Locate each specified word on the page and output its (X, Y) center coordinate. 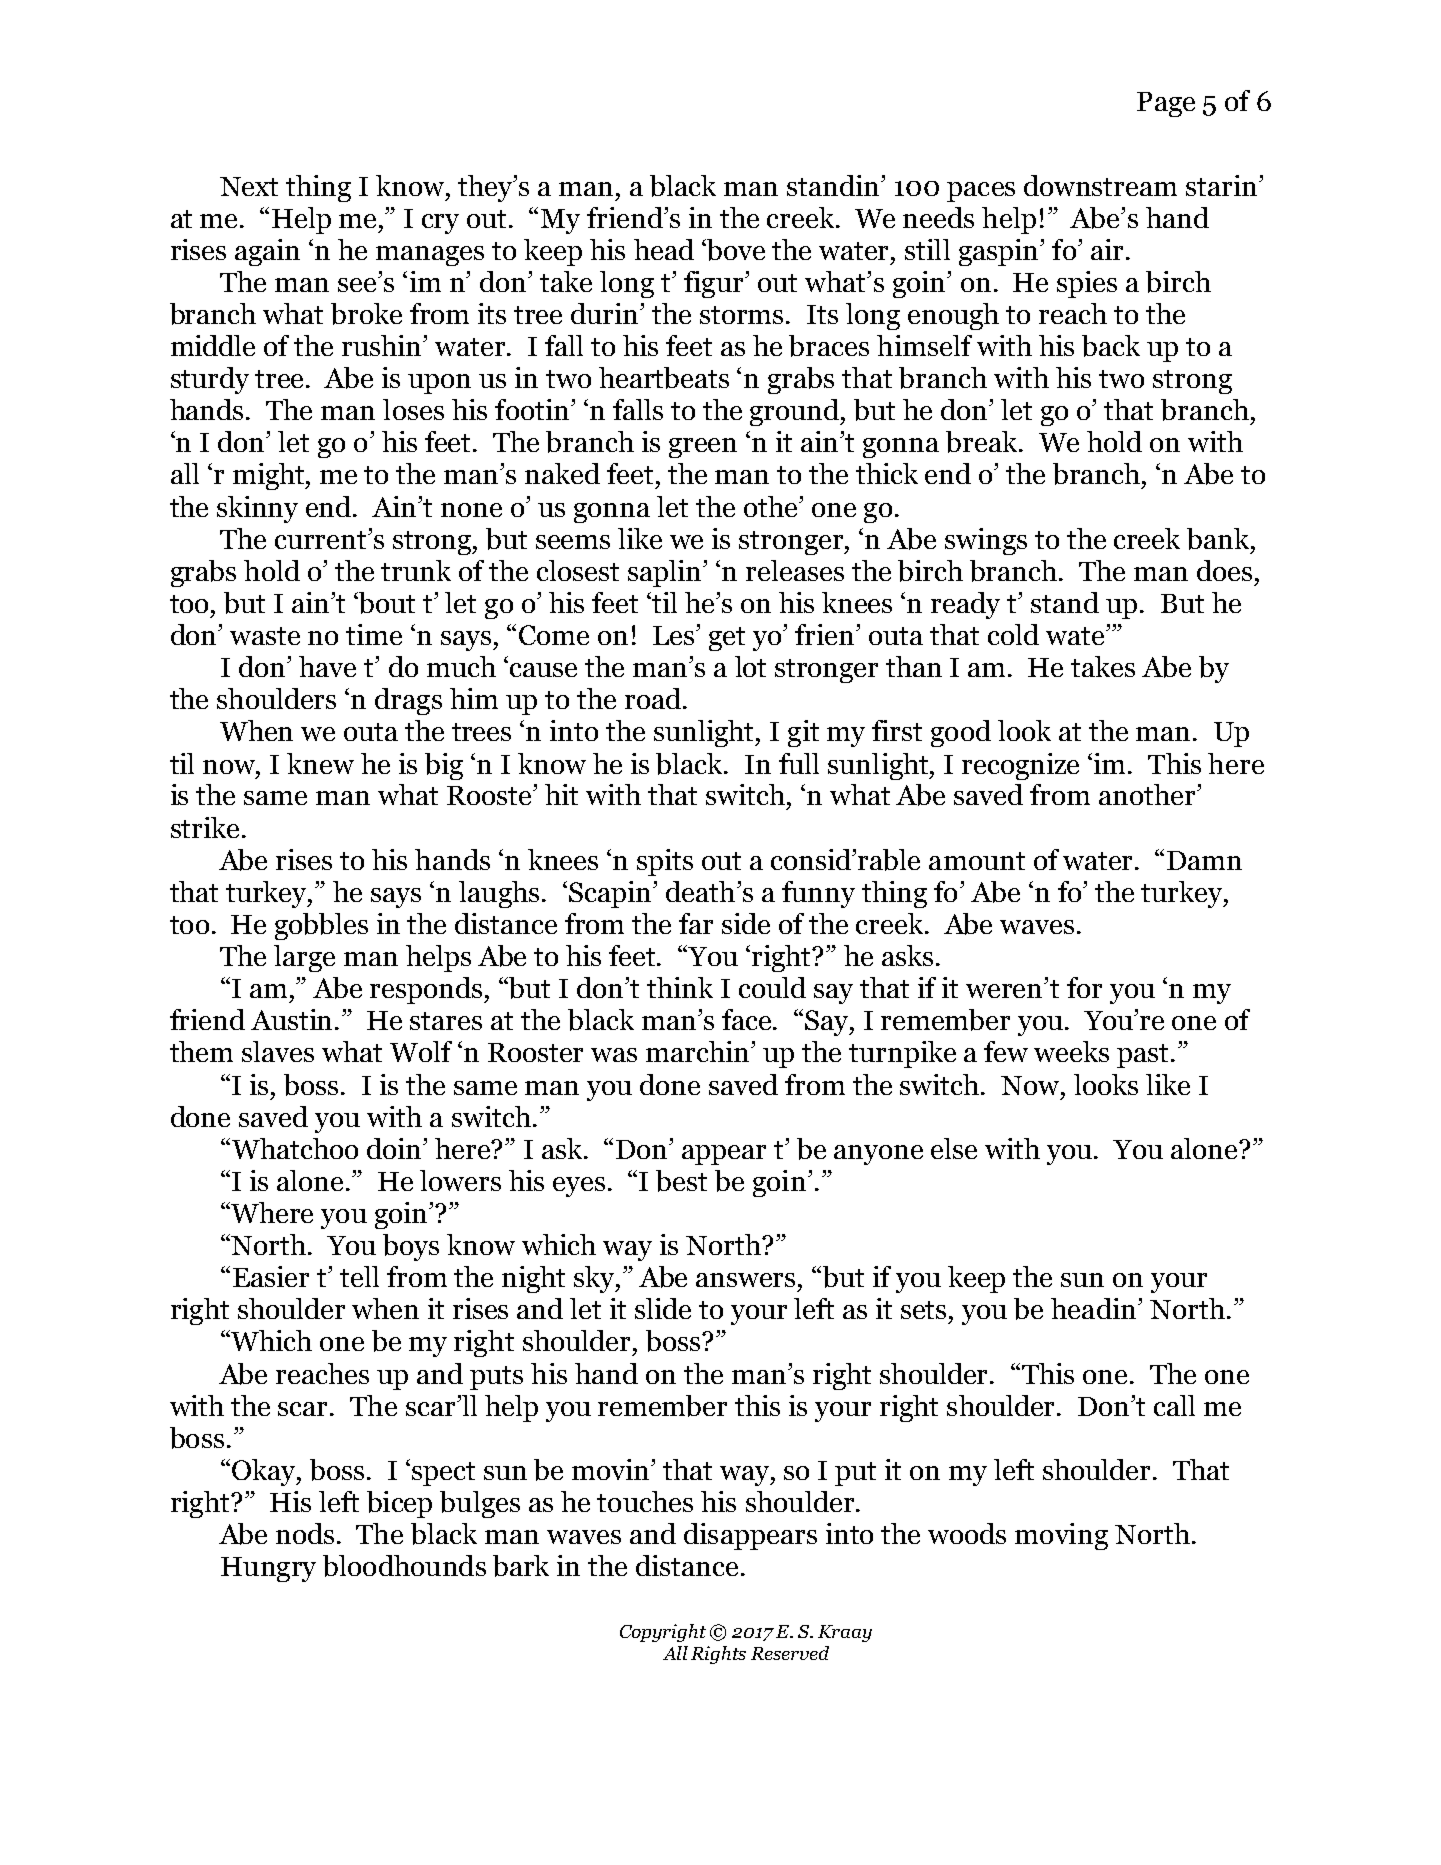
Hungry (268, 1569)
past (1144, 1056)
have (327, 666)
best (681, 1181)
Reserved (790, 1653)
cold (1013, 634)
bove (735, 250)
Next (249, 186)
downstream (1100, 185)
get (727, 639)
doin (396, 1148)
